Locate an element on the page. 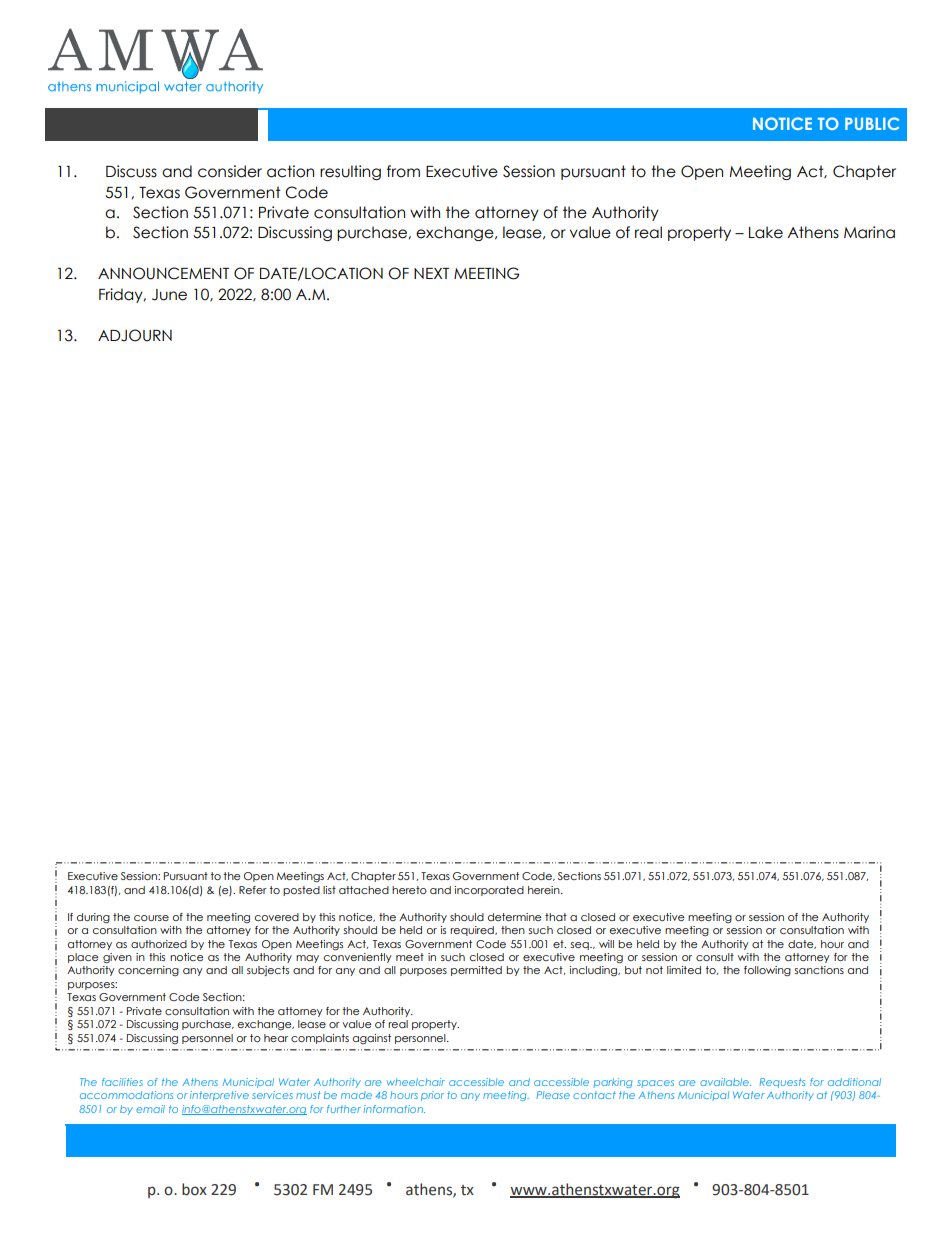 The height and width of the page is (1233, 952). following is located at coordinates (767, 971).
